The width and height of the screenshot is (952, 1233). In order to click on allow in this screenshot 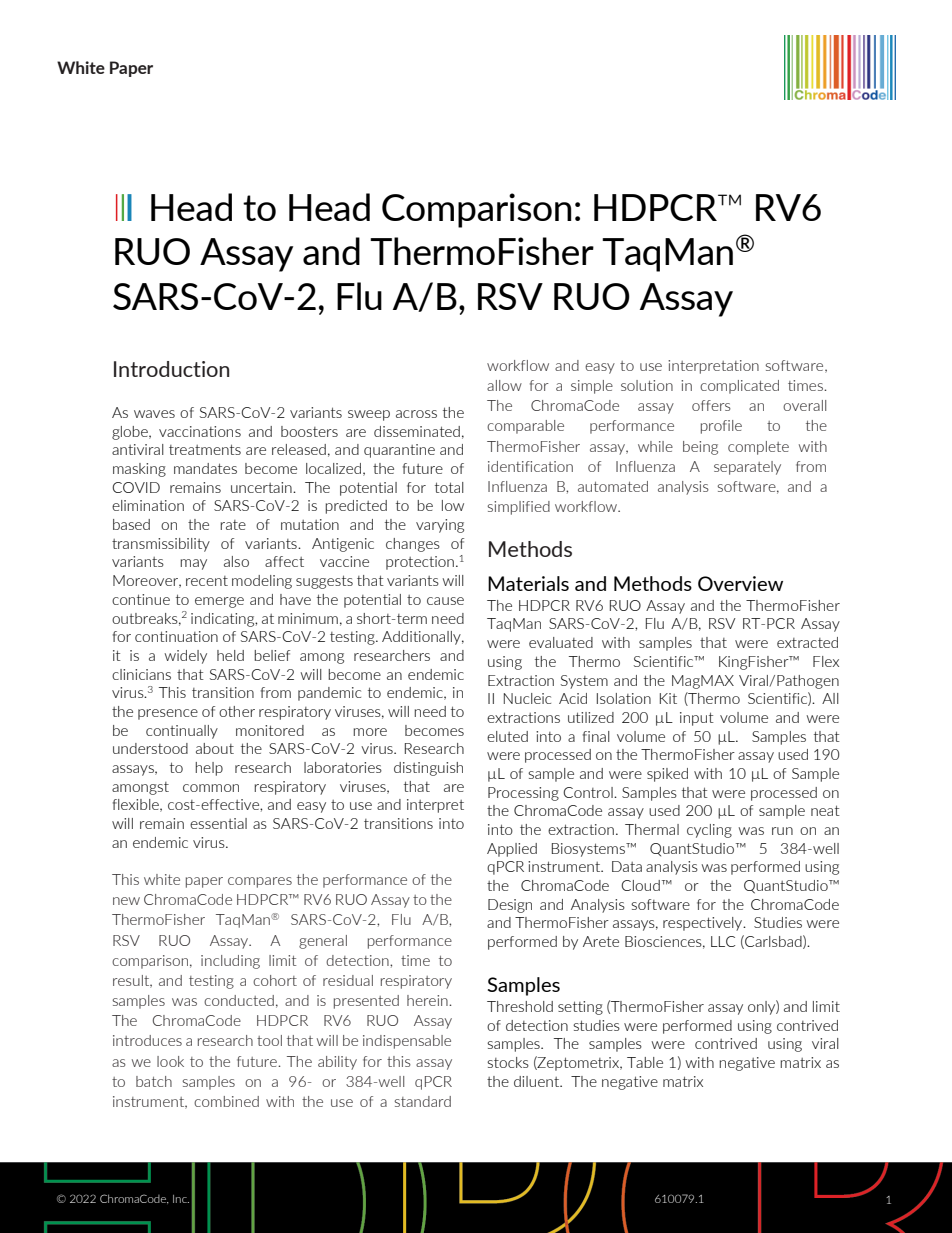, I will do `click(504, 385)`.
